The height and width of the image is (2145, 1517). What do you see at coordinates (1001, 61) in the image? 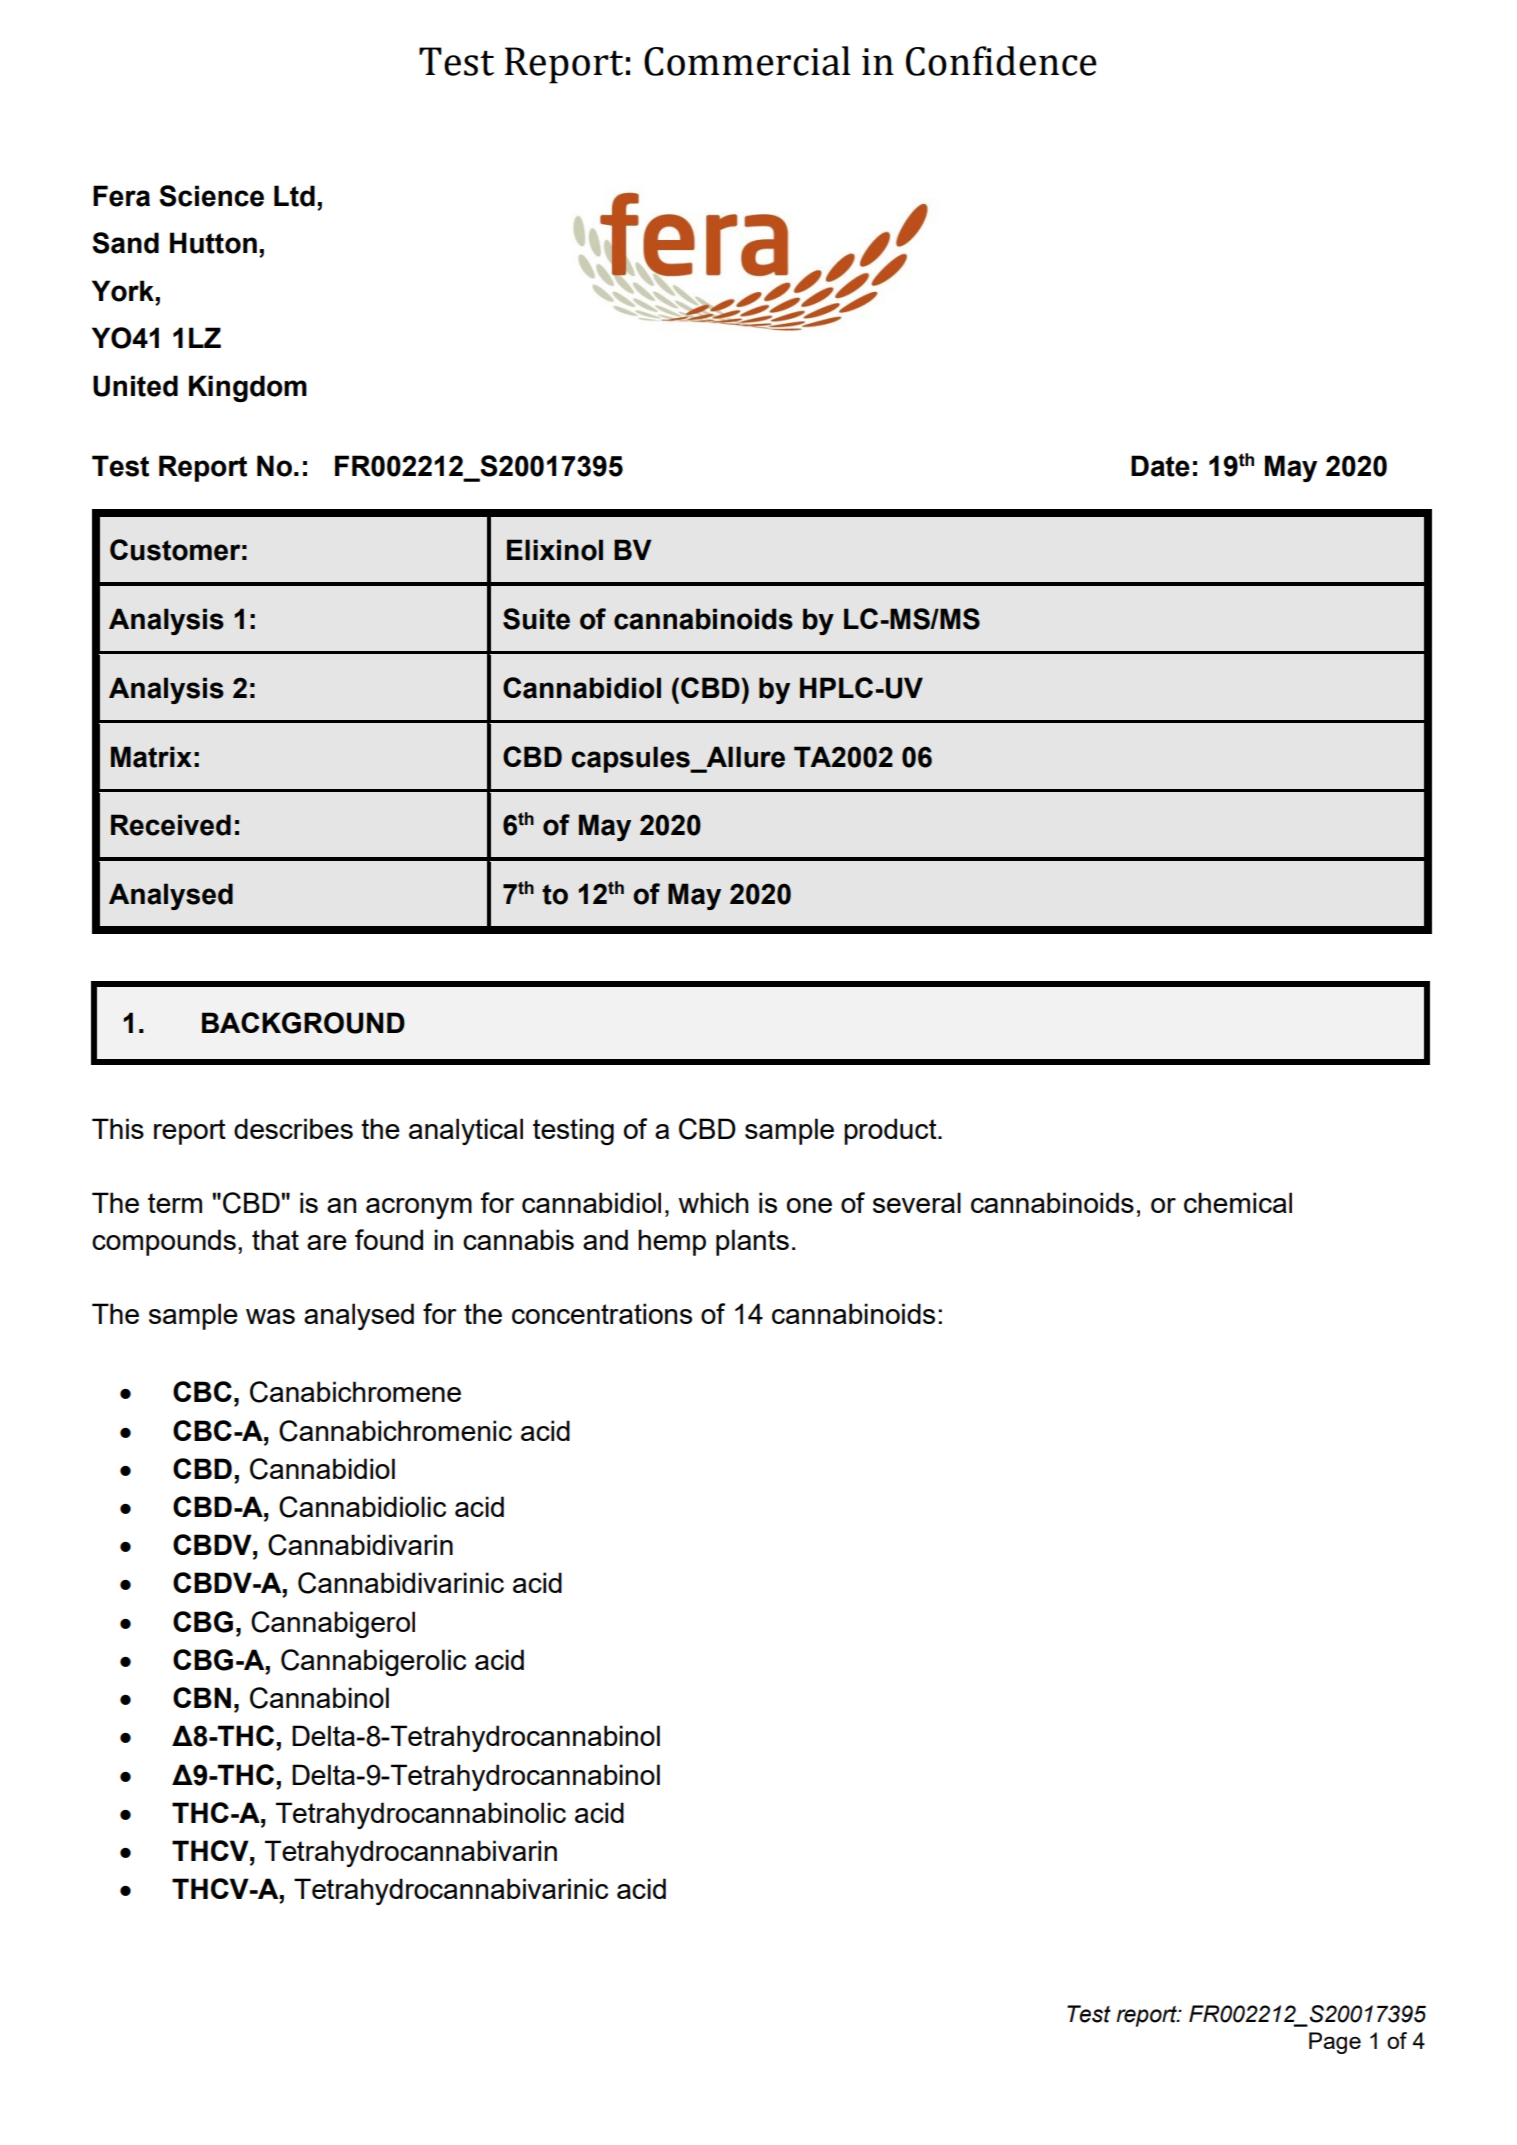
I see `Confidence` at bounding box center [1001, 61].
